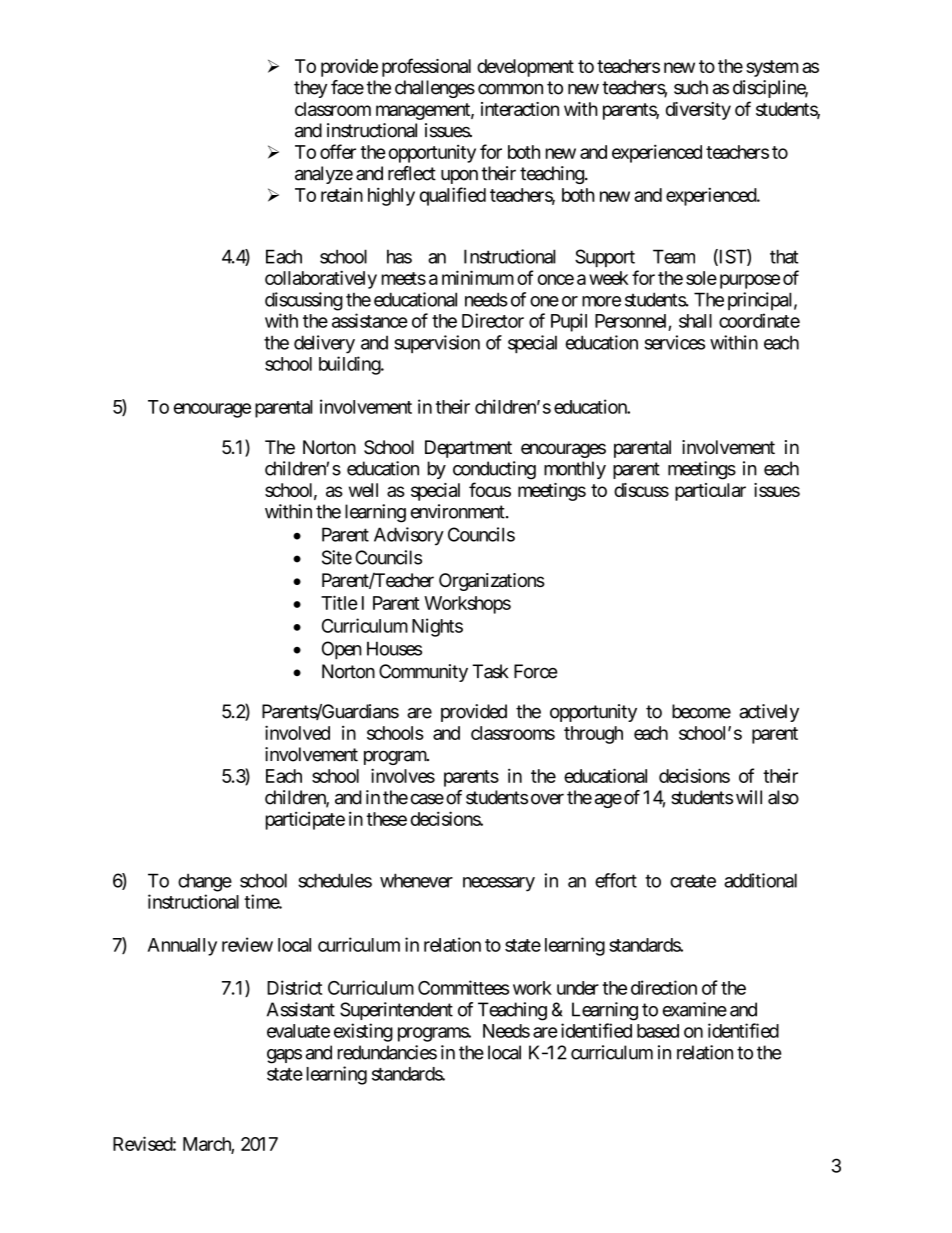  What do you see at coordinates (396, 1011) in the document?
I see `Superintendent` at bounding box center [396, 1011].
